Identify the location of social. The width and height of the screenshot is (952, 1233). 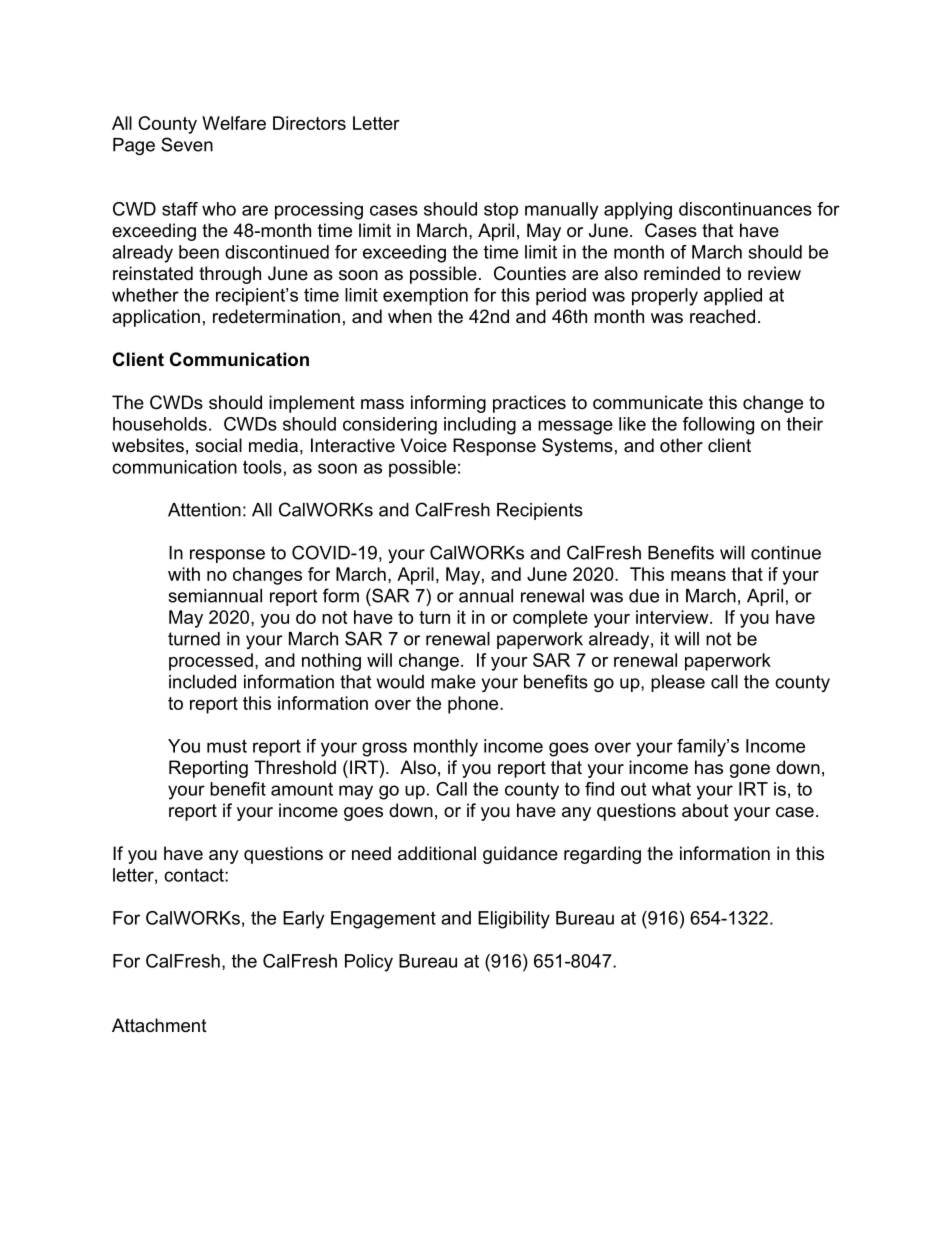
(218, 445).
